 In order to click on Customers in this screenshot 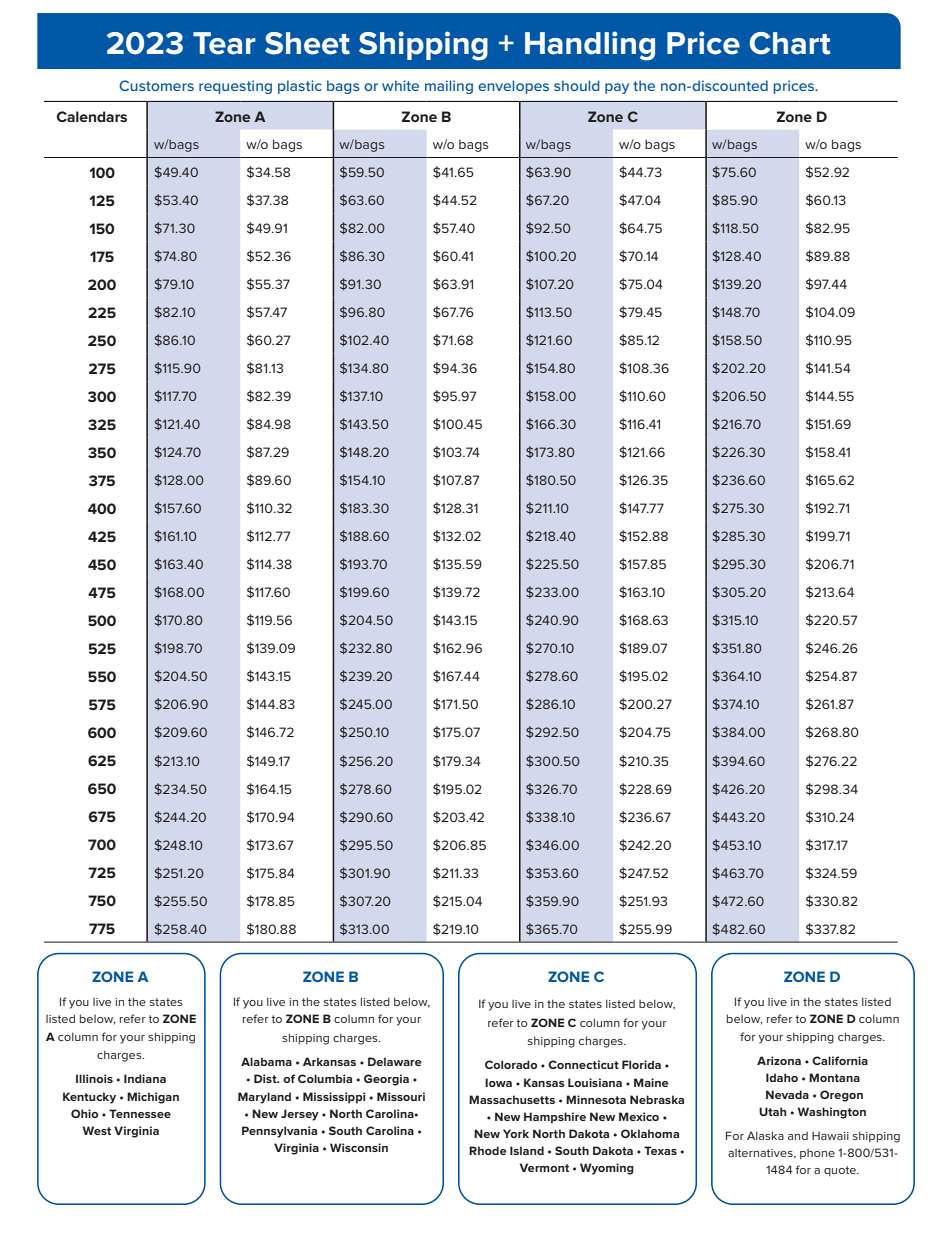, I will do `click(156, 85)`.
